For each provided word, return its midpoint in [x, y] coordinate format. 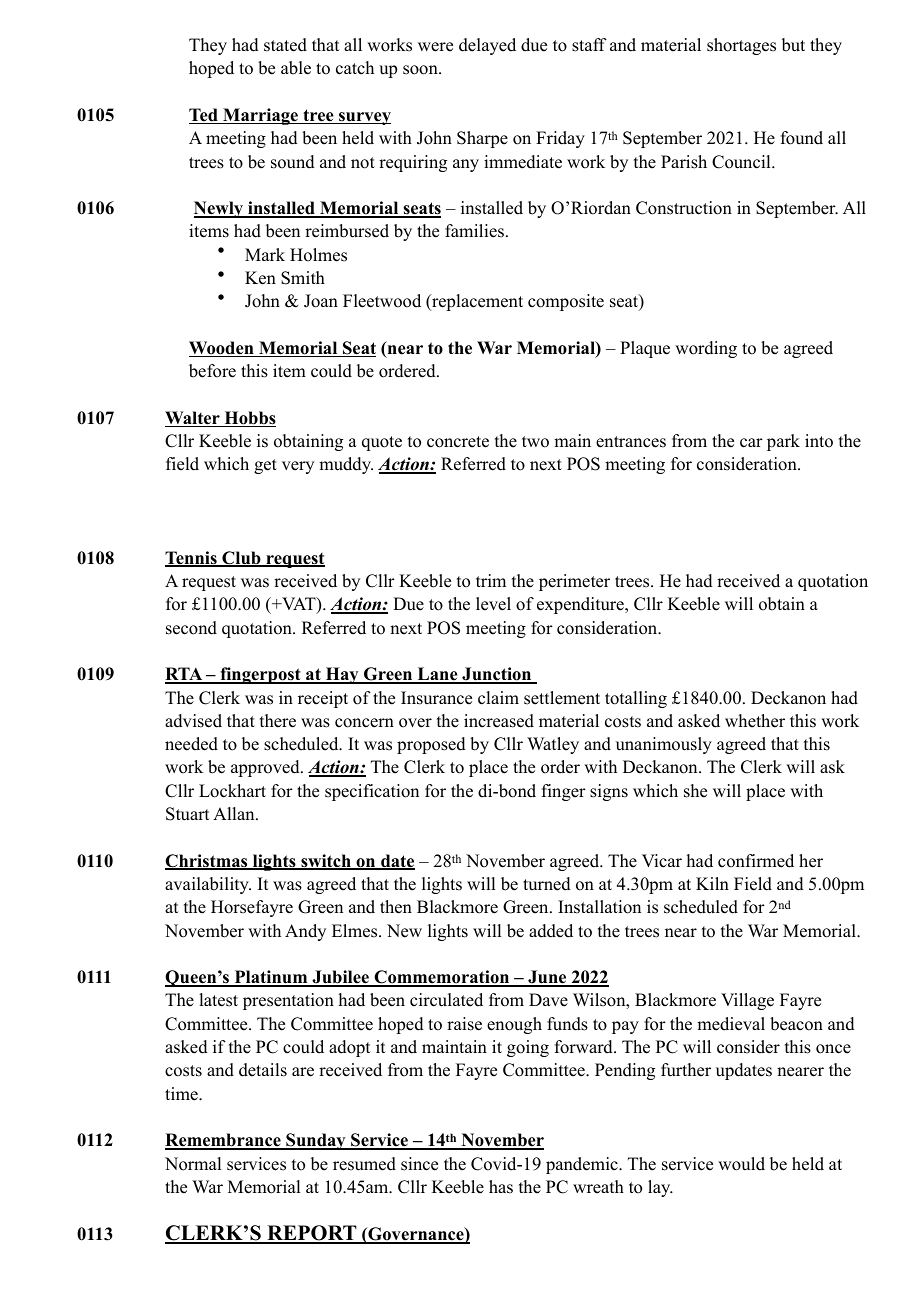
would [741, 1164]
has [501, 1187]
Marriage [260, 116]
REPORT [312, 1234]
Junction [497, 675]
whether [755, 721]
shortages [741, 46]
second [191, 628]
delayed [487, 46]
